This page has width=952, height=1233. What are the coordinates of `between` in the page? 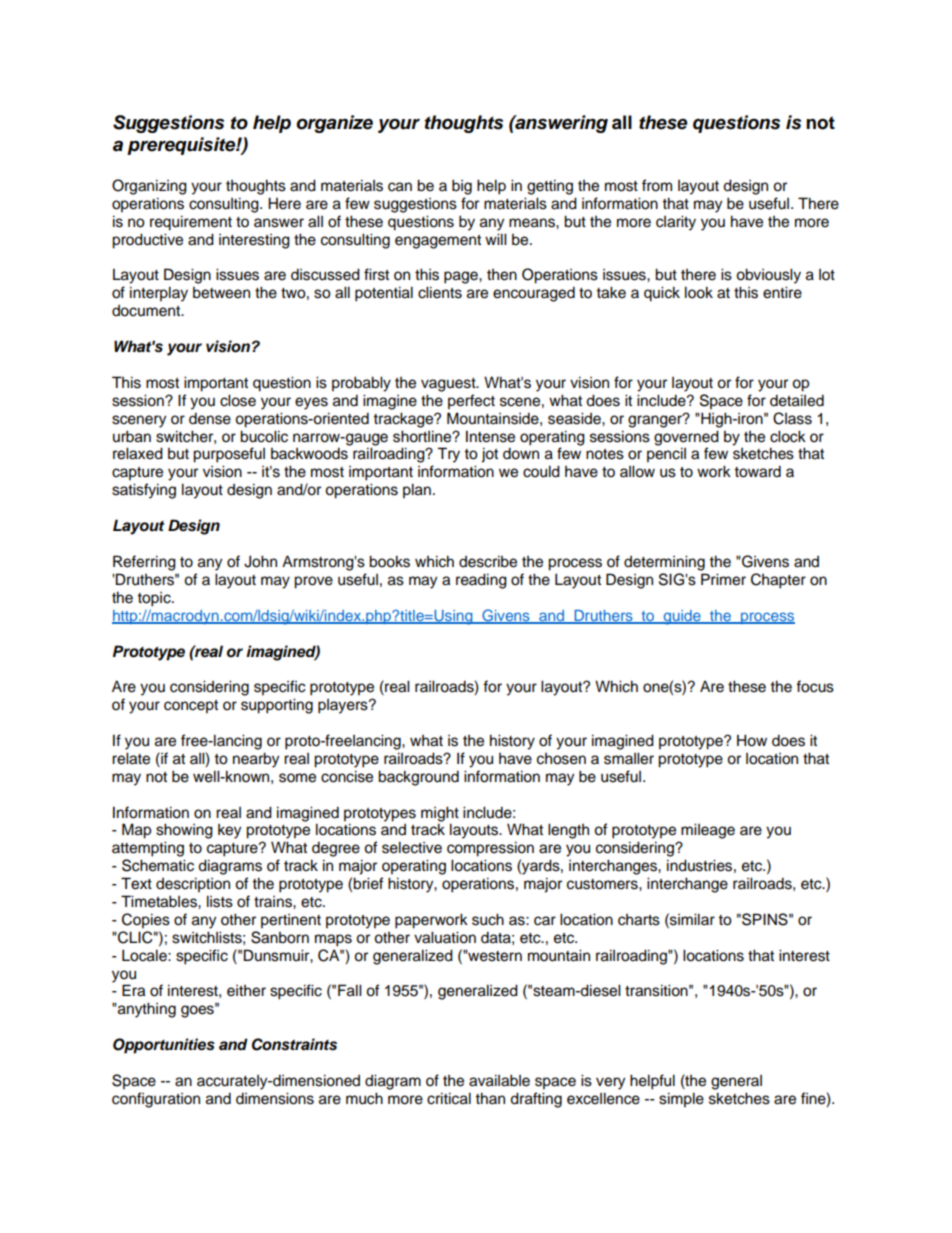 It's located at (221, 293).
